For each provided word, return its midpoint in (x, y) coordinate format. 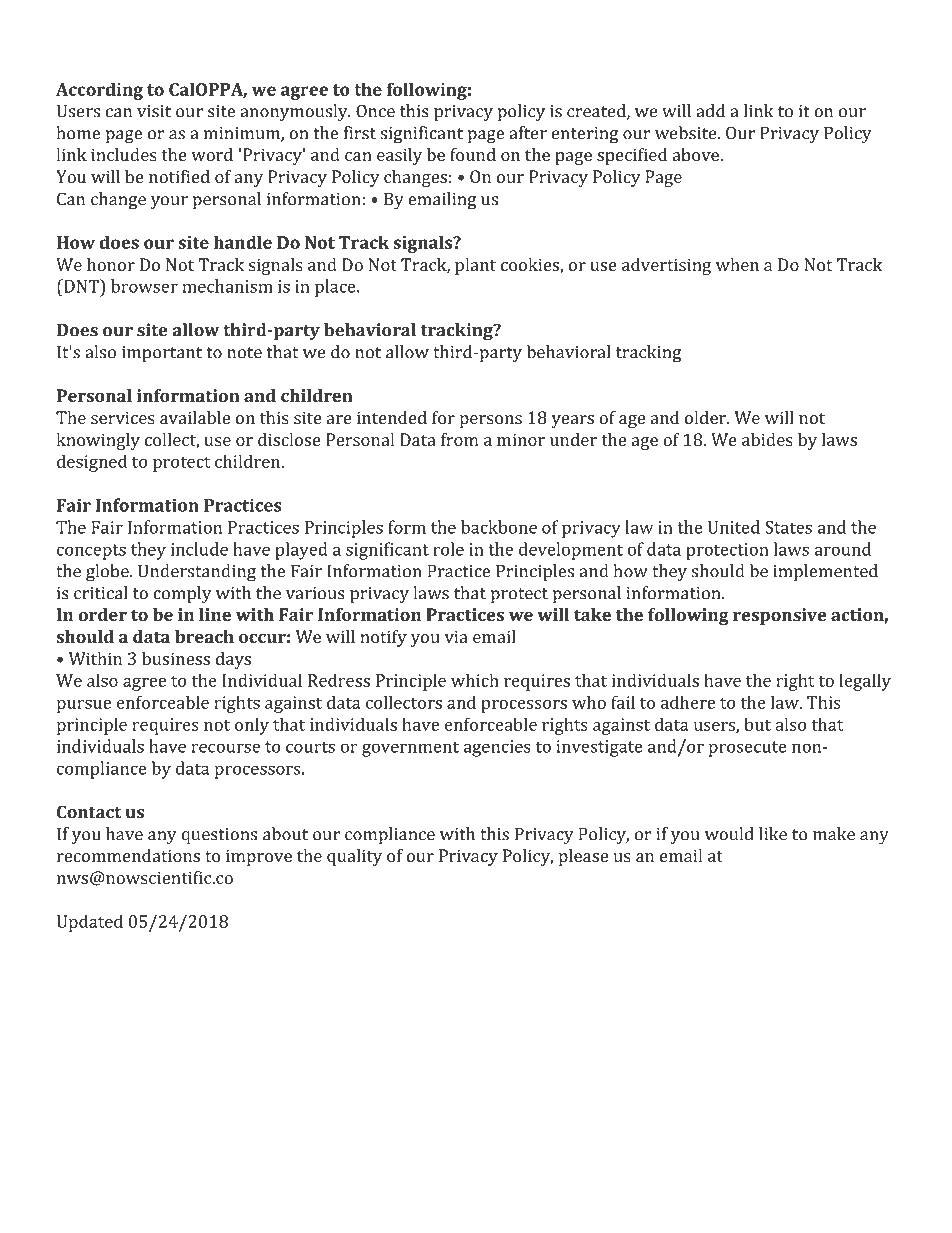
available (195, 417)
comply (182, 595)
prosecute (748, 749)
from (460, 439)
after (528, 133)
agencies (497, 748)
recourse (226, 748)
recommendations (128, 855)
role (448, 549)
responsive (780, 616)
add (710, 111)
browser (144, 286)
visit (154, 111)
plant (475, 266)
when (737, 264)
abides (767, 439)
